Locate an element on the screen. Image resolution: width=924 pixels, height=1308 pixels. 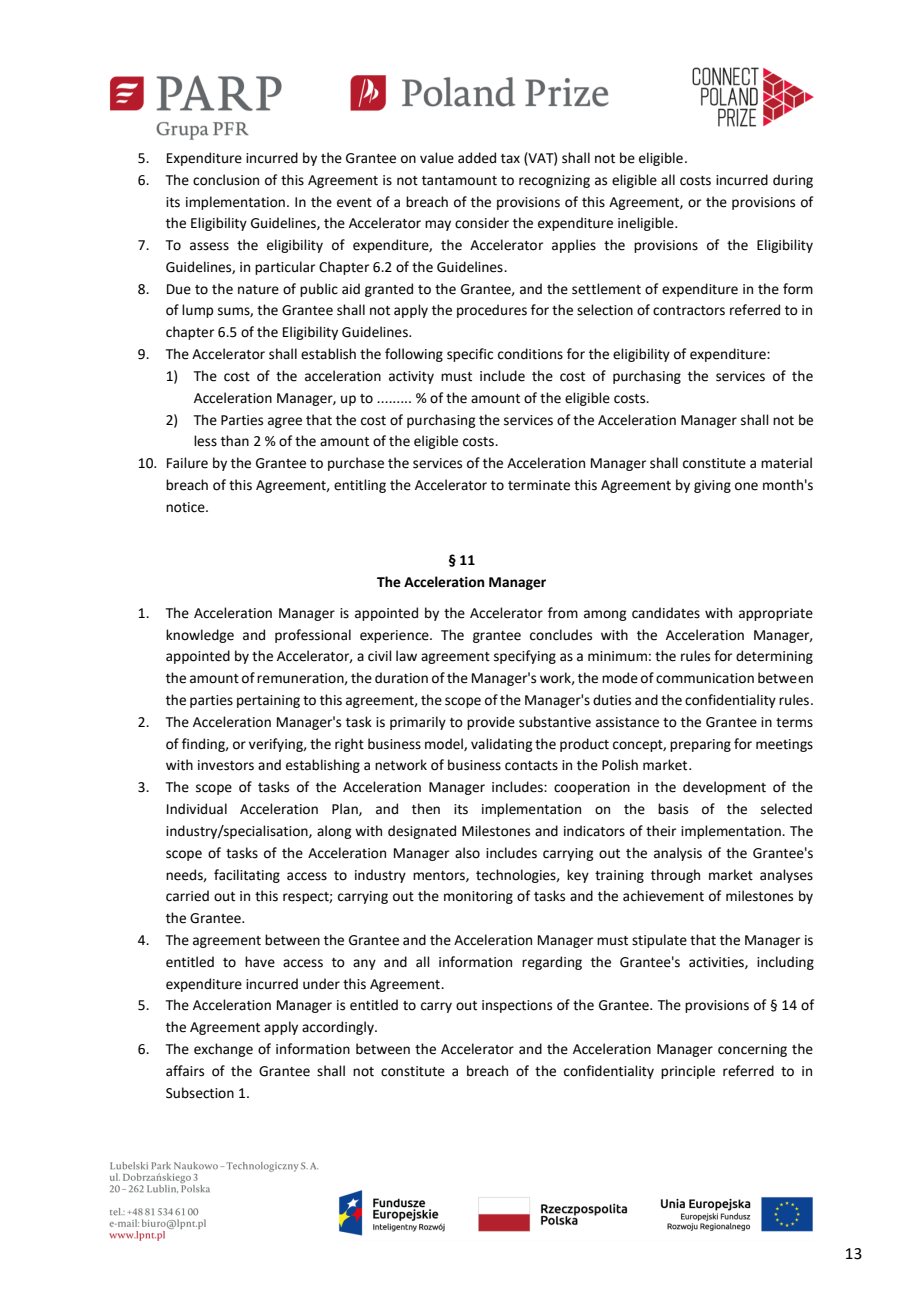
principle is located at coordinates (688, 1072).
